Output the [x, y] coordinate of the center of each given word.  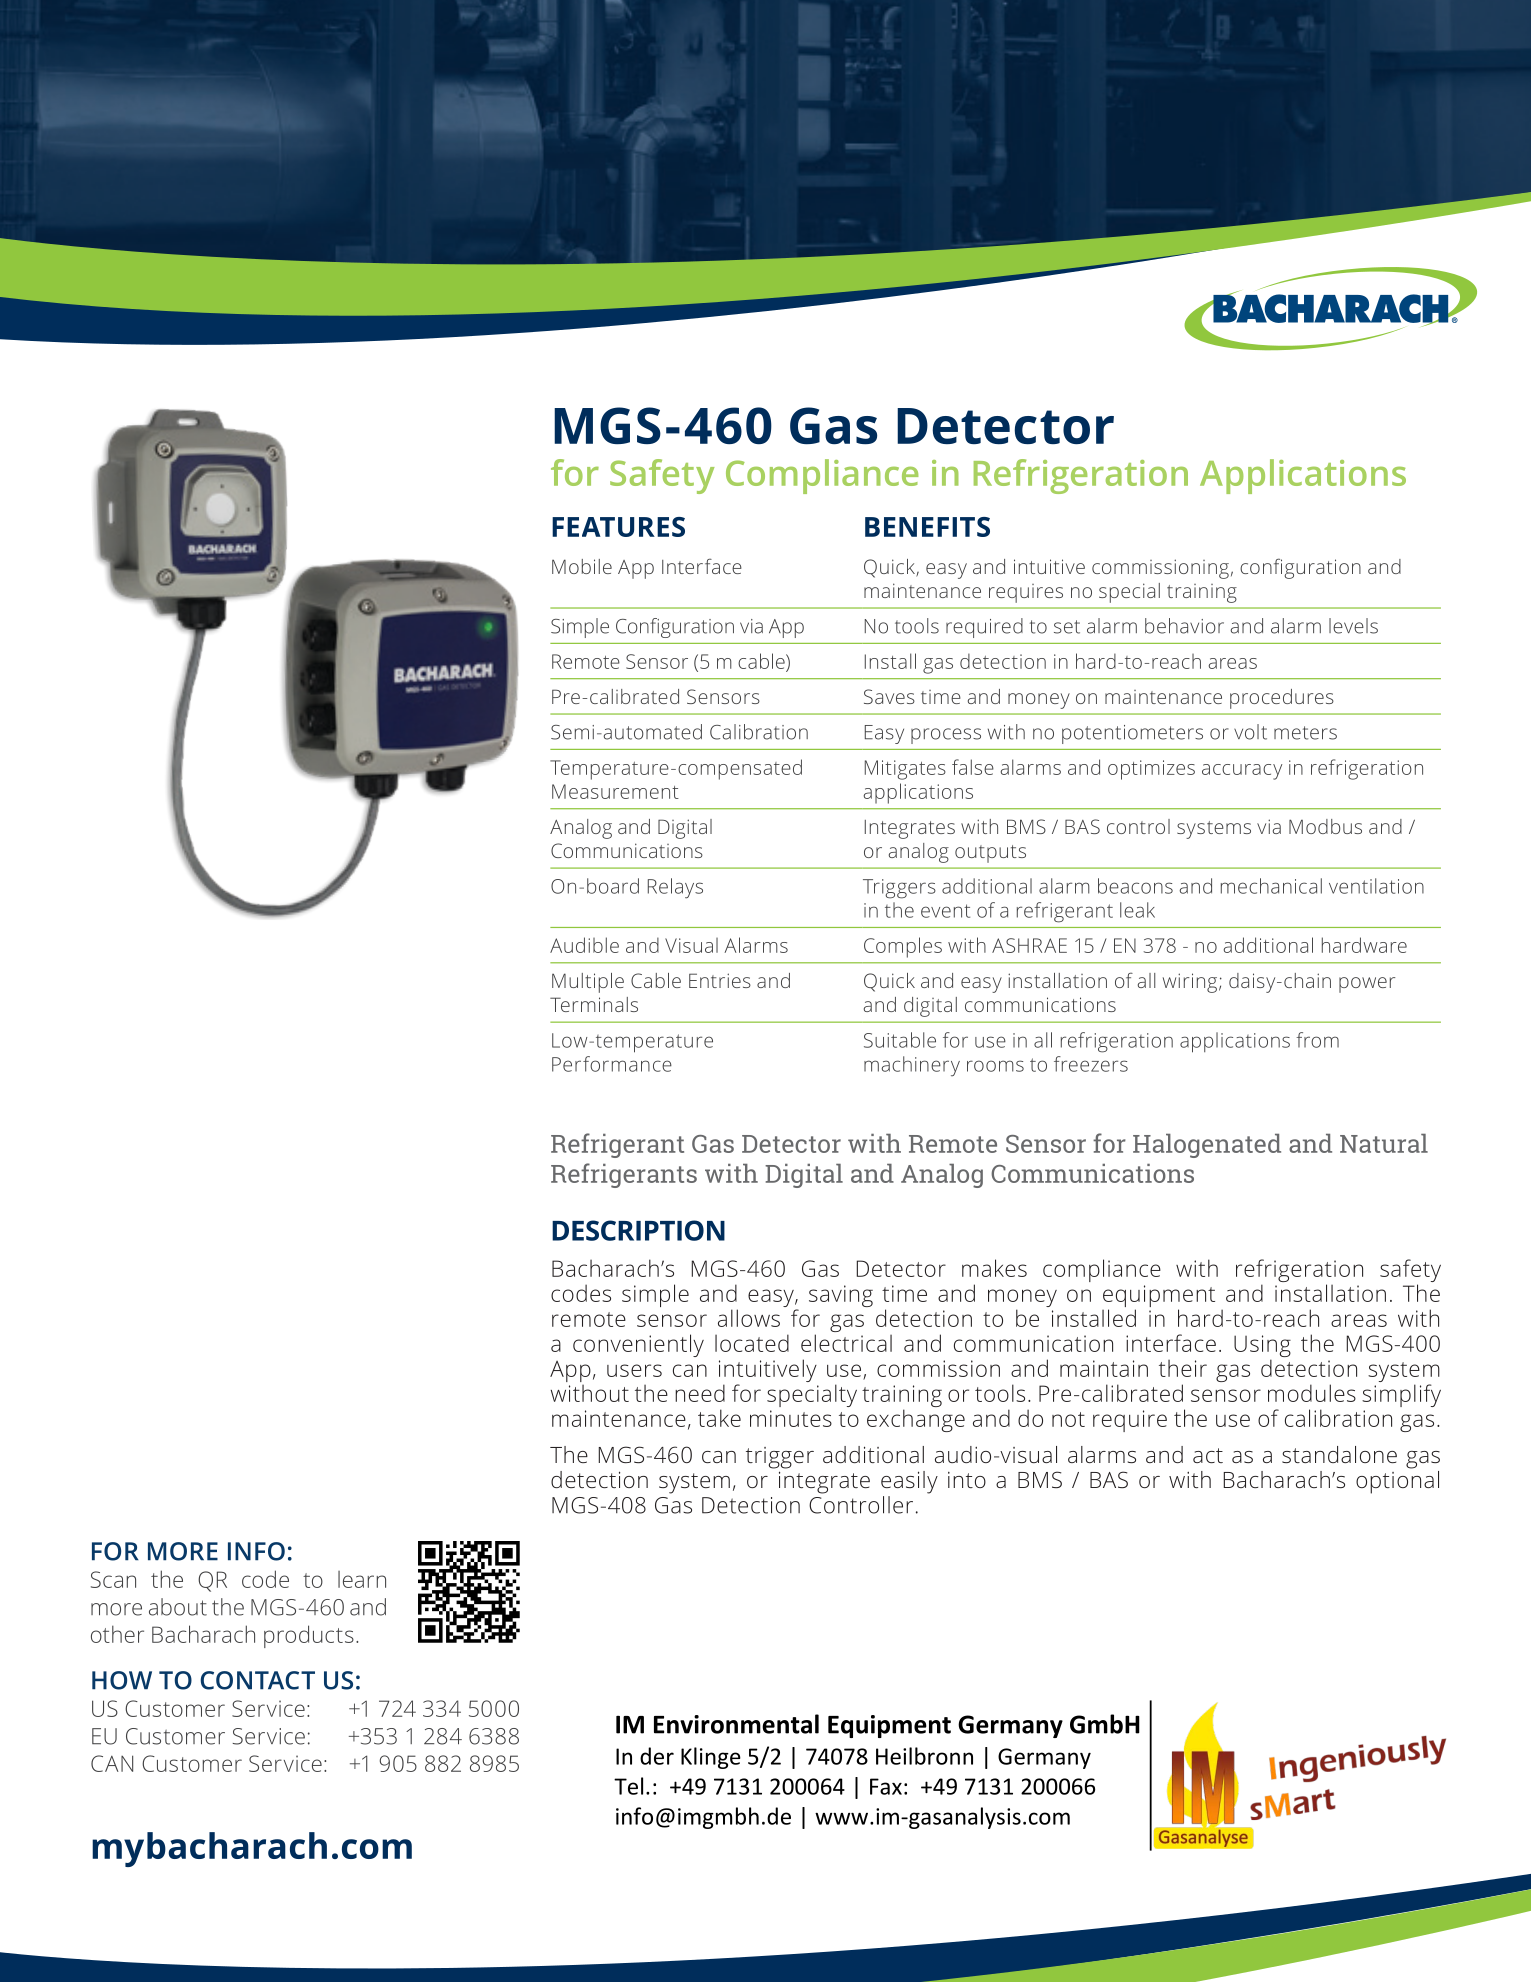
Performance [612, 1064]
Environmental [736, 1724]
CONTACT [257, 1680]
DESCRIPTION [638, 1230]
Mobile [582, 566]
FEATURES [618, 527]
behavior [1184, 626]
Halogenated [1207, 1146]
